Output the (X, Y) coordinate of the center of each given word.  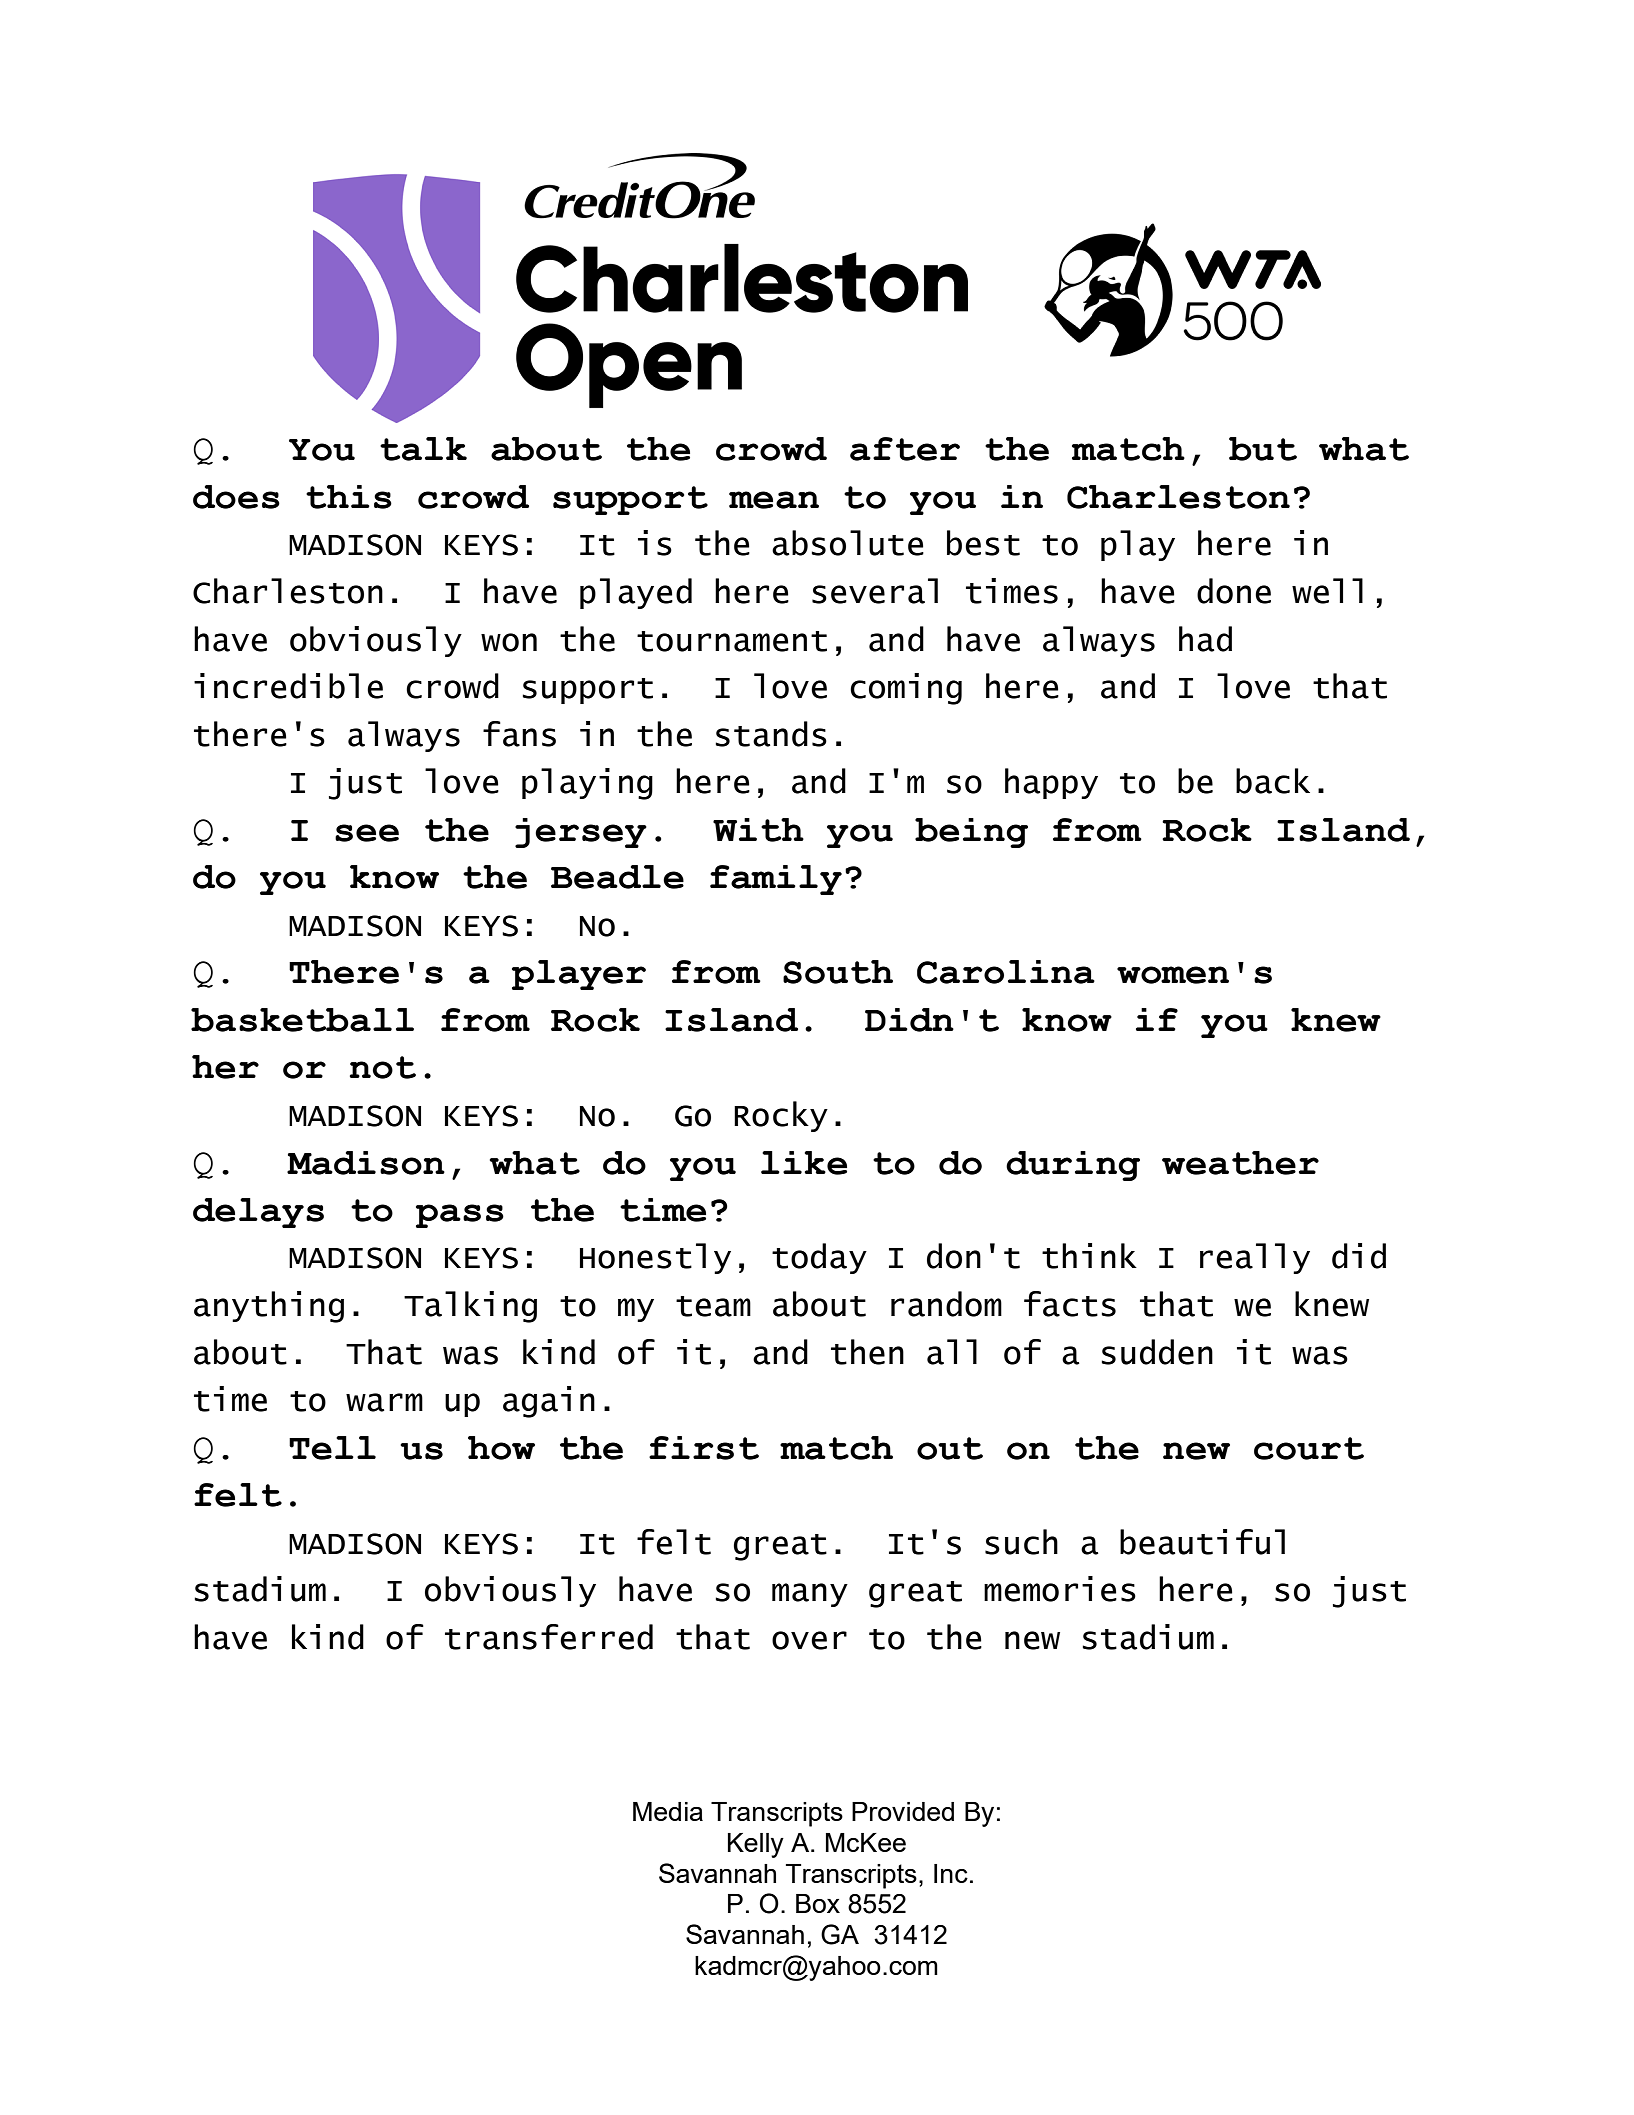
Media (668, 1811)
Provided (903, 1811)
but (1263, 449)
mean (774, 500)
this (349, 497)
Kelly (756, 1845)
